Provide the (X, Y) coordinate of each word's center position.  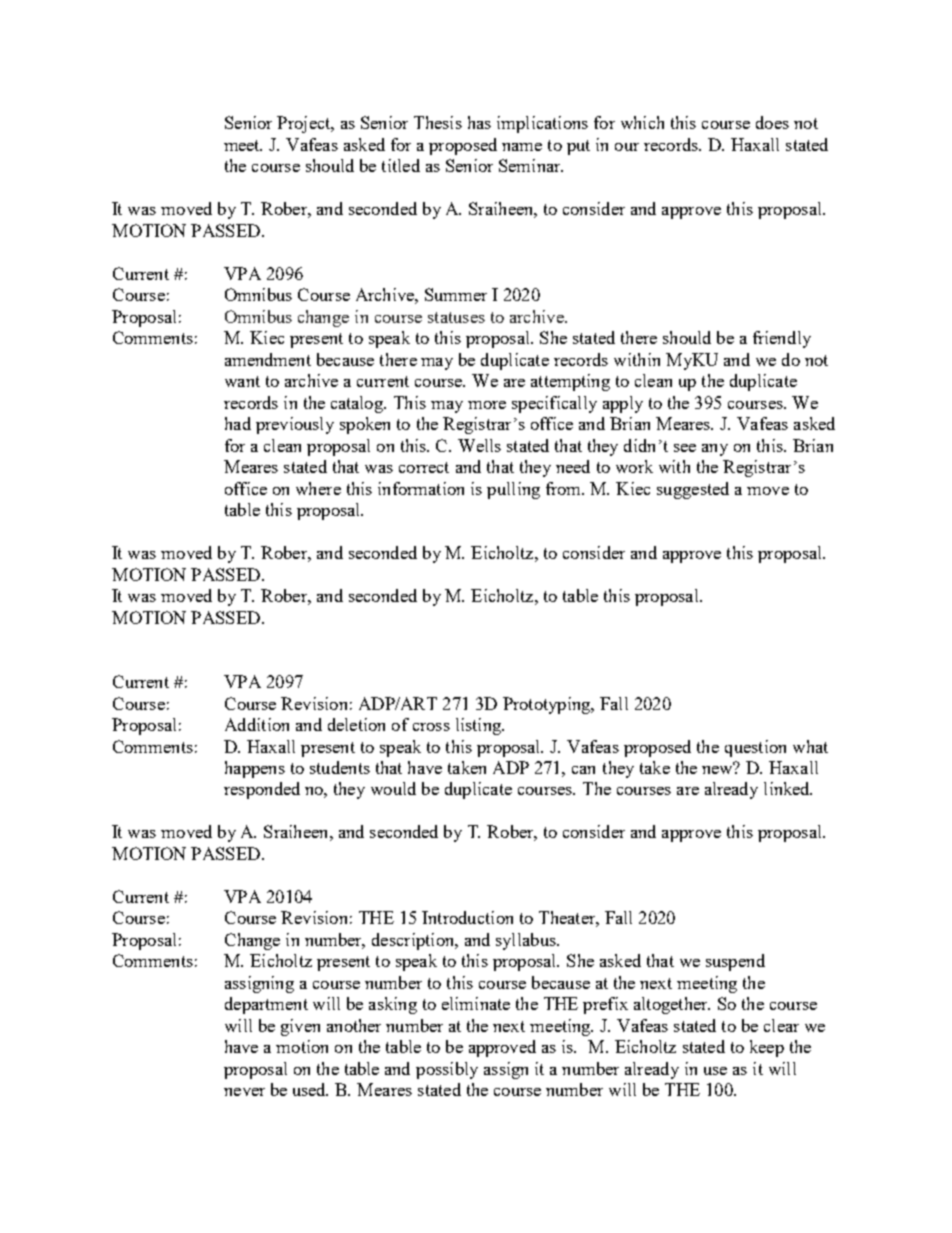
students (340, 767)
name (522, 147)
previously (295, 425)
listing (480, 726)
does (772, 122)
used (310, 1089)
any (715, 450)
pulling (513, 490)
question (755, 748)
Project (305, 124)
